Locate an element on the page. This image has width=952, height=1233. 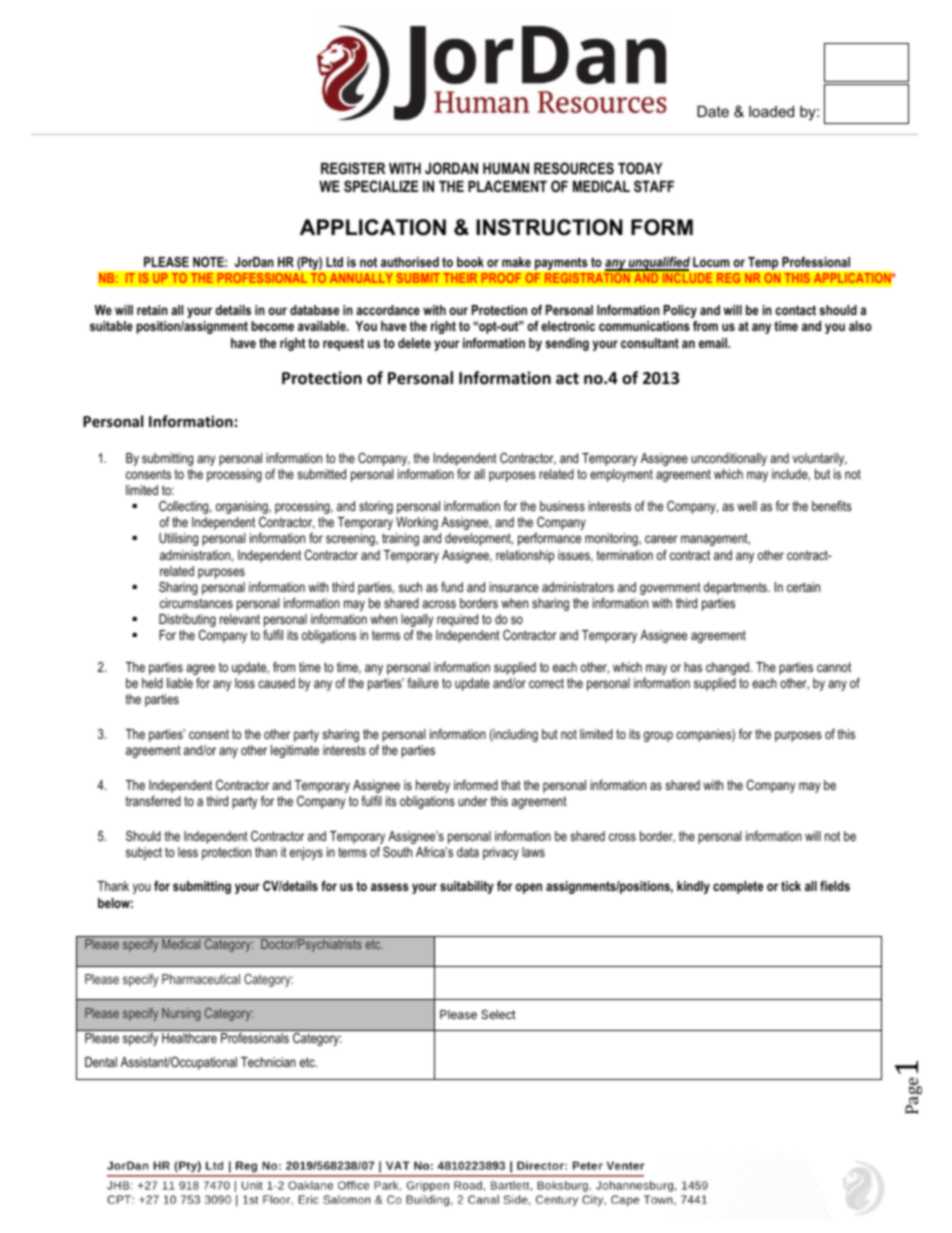
fund is located at coordinates (452, 587).
